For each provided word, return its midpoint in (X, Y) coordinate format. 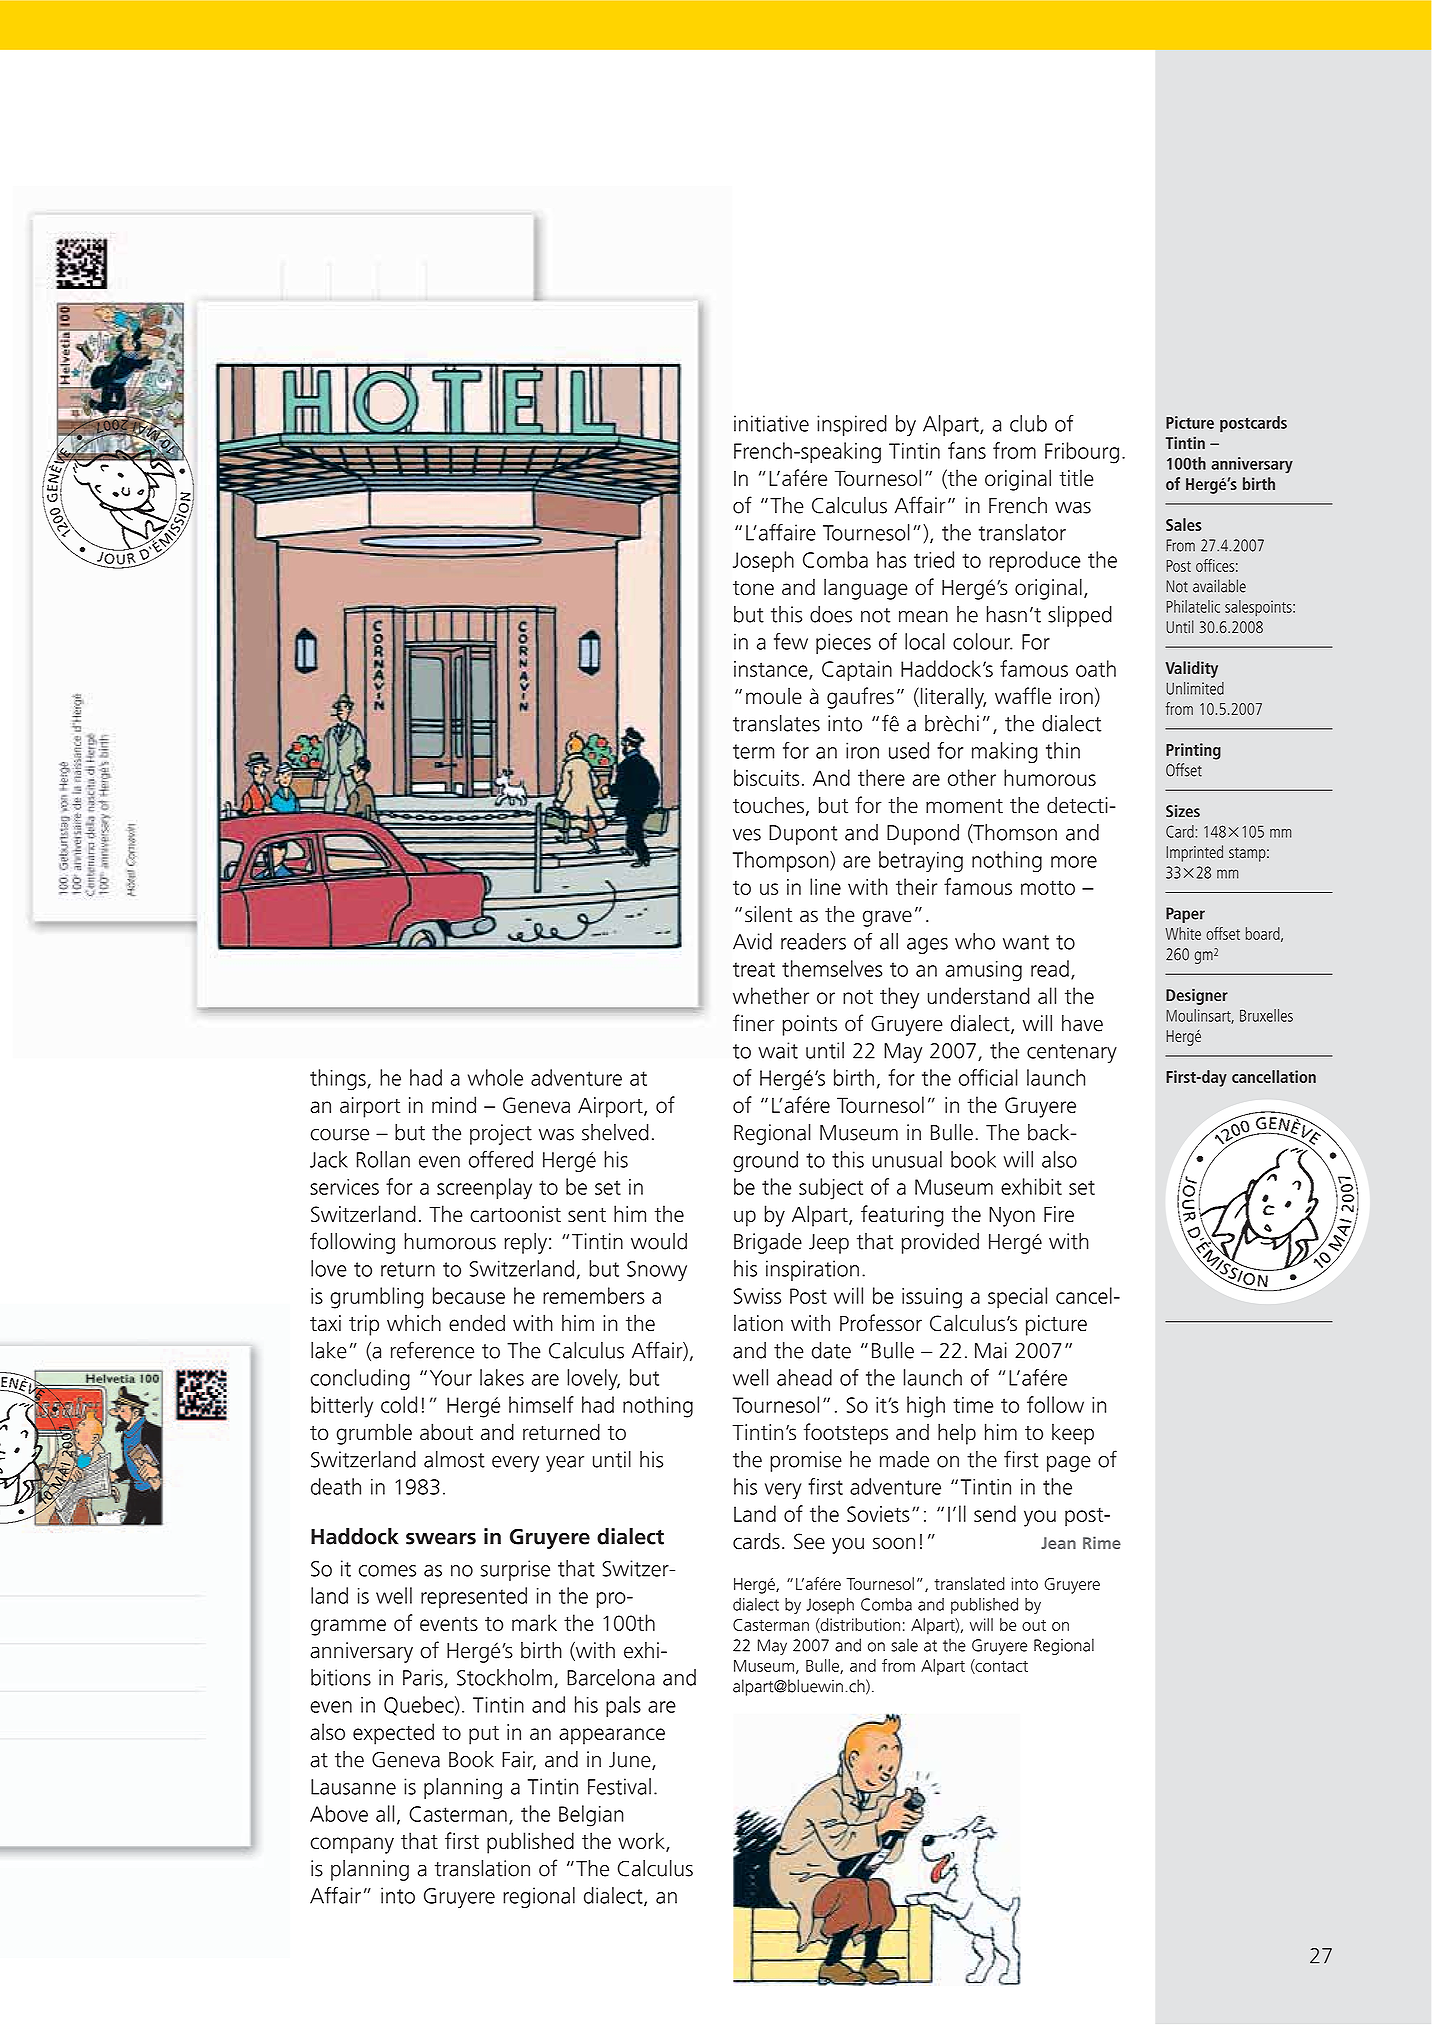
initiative (771, 423)
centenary (1072, 1053)
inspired (852, 425)
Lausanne (353, 1787)
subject (831, 1189)
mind (454, 1104)
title (1076, 477)
